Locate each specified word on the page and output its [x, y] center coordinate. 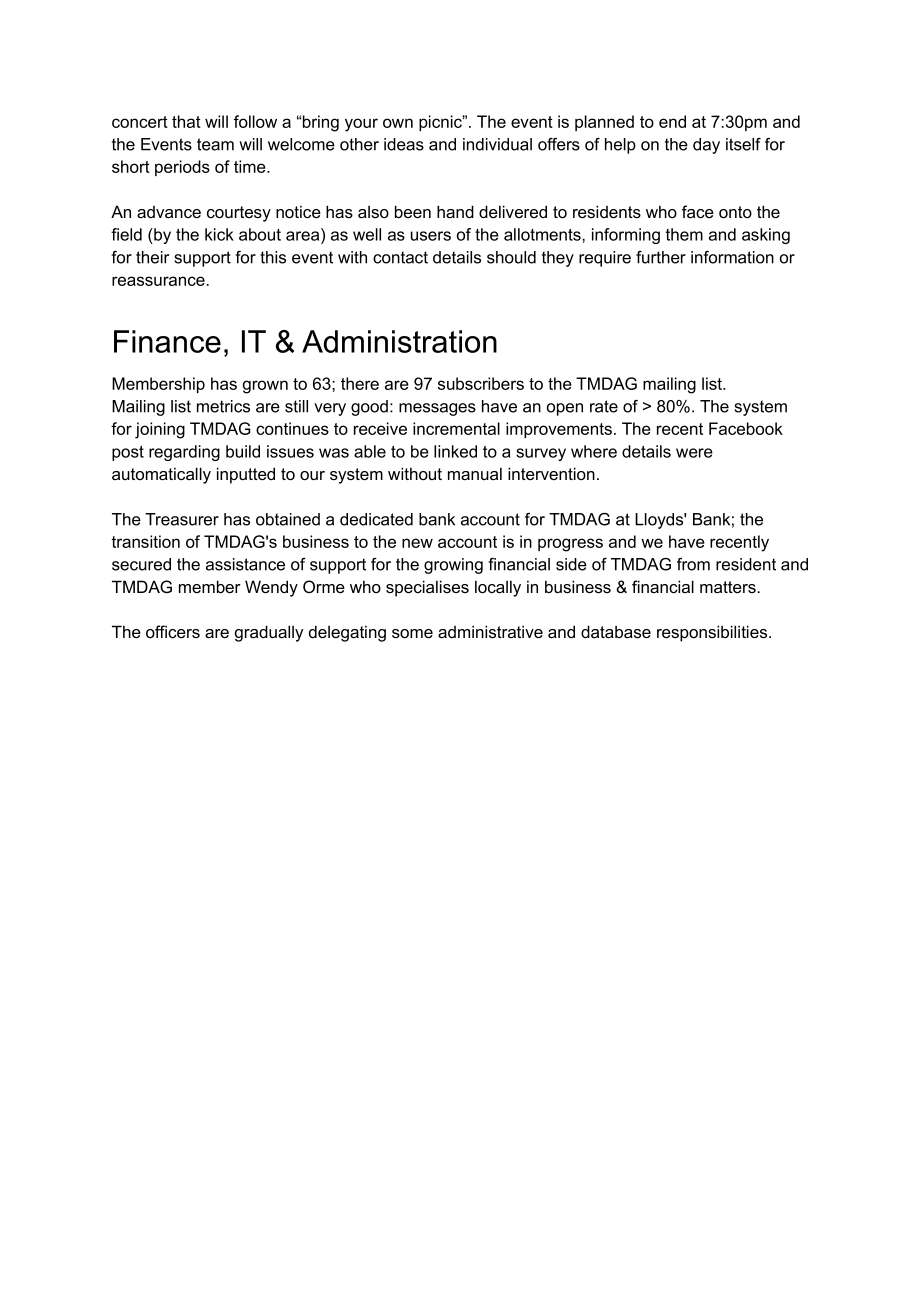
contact [400, 257]
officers [173, 631]
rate [604, 406]
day [706, 146]
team [215, 144]
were [694, 453]
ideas [404, 144]
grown [265, 387]
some [412, 633]
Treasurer [182, 519]
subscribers [481, 383]
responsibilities [713, 633]
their [152, 257]
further [661, 257]
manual [475, 473]
